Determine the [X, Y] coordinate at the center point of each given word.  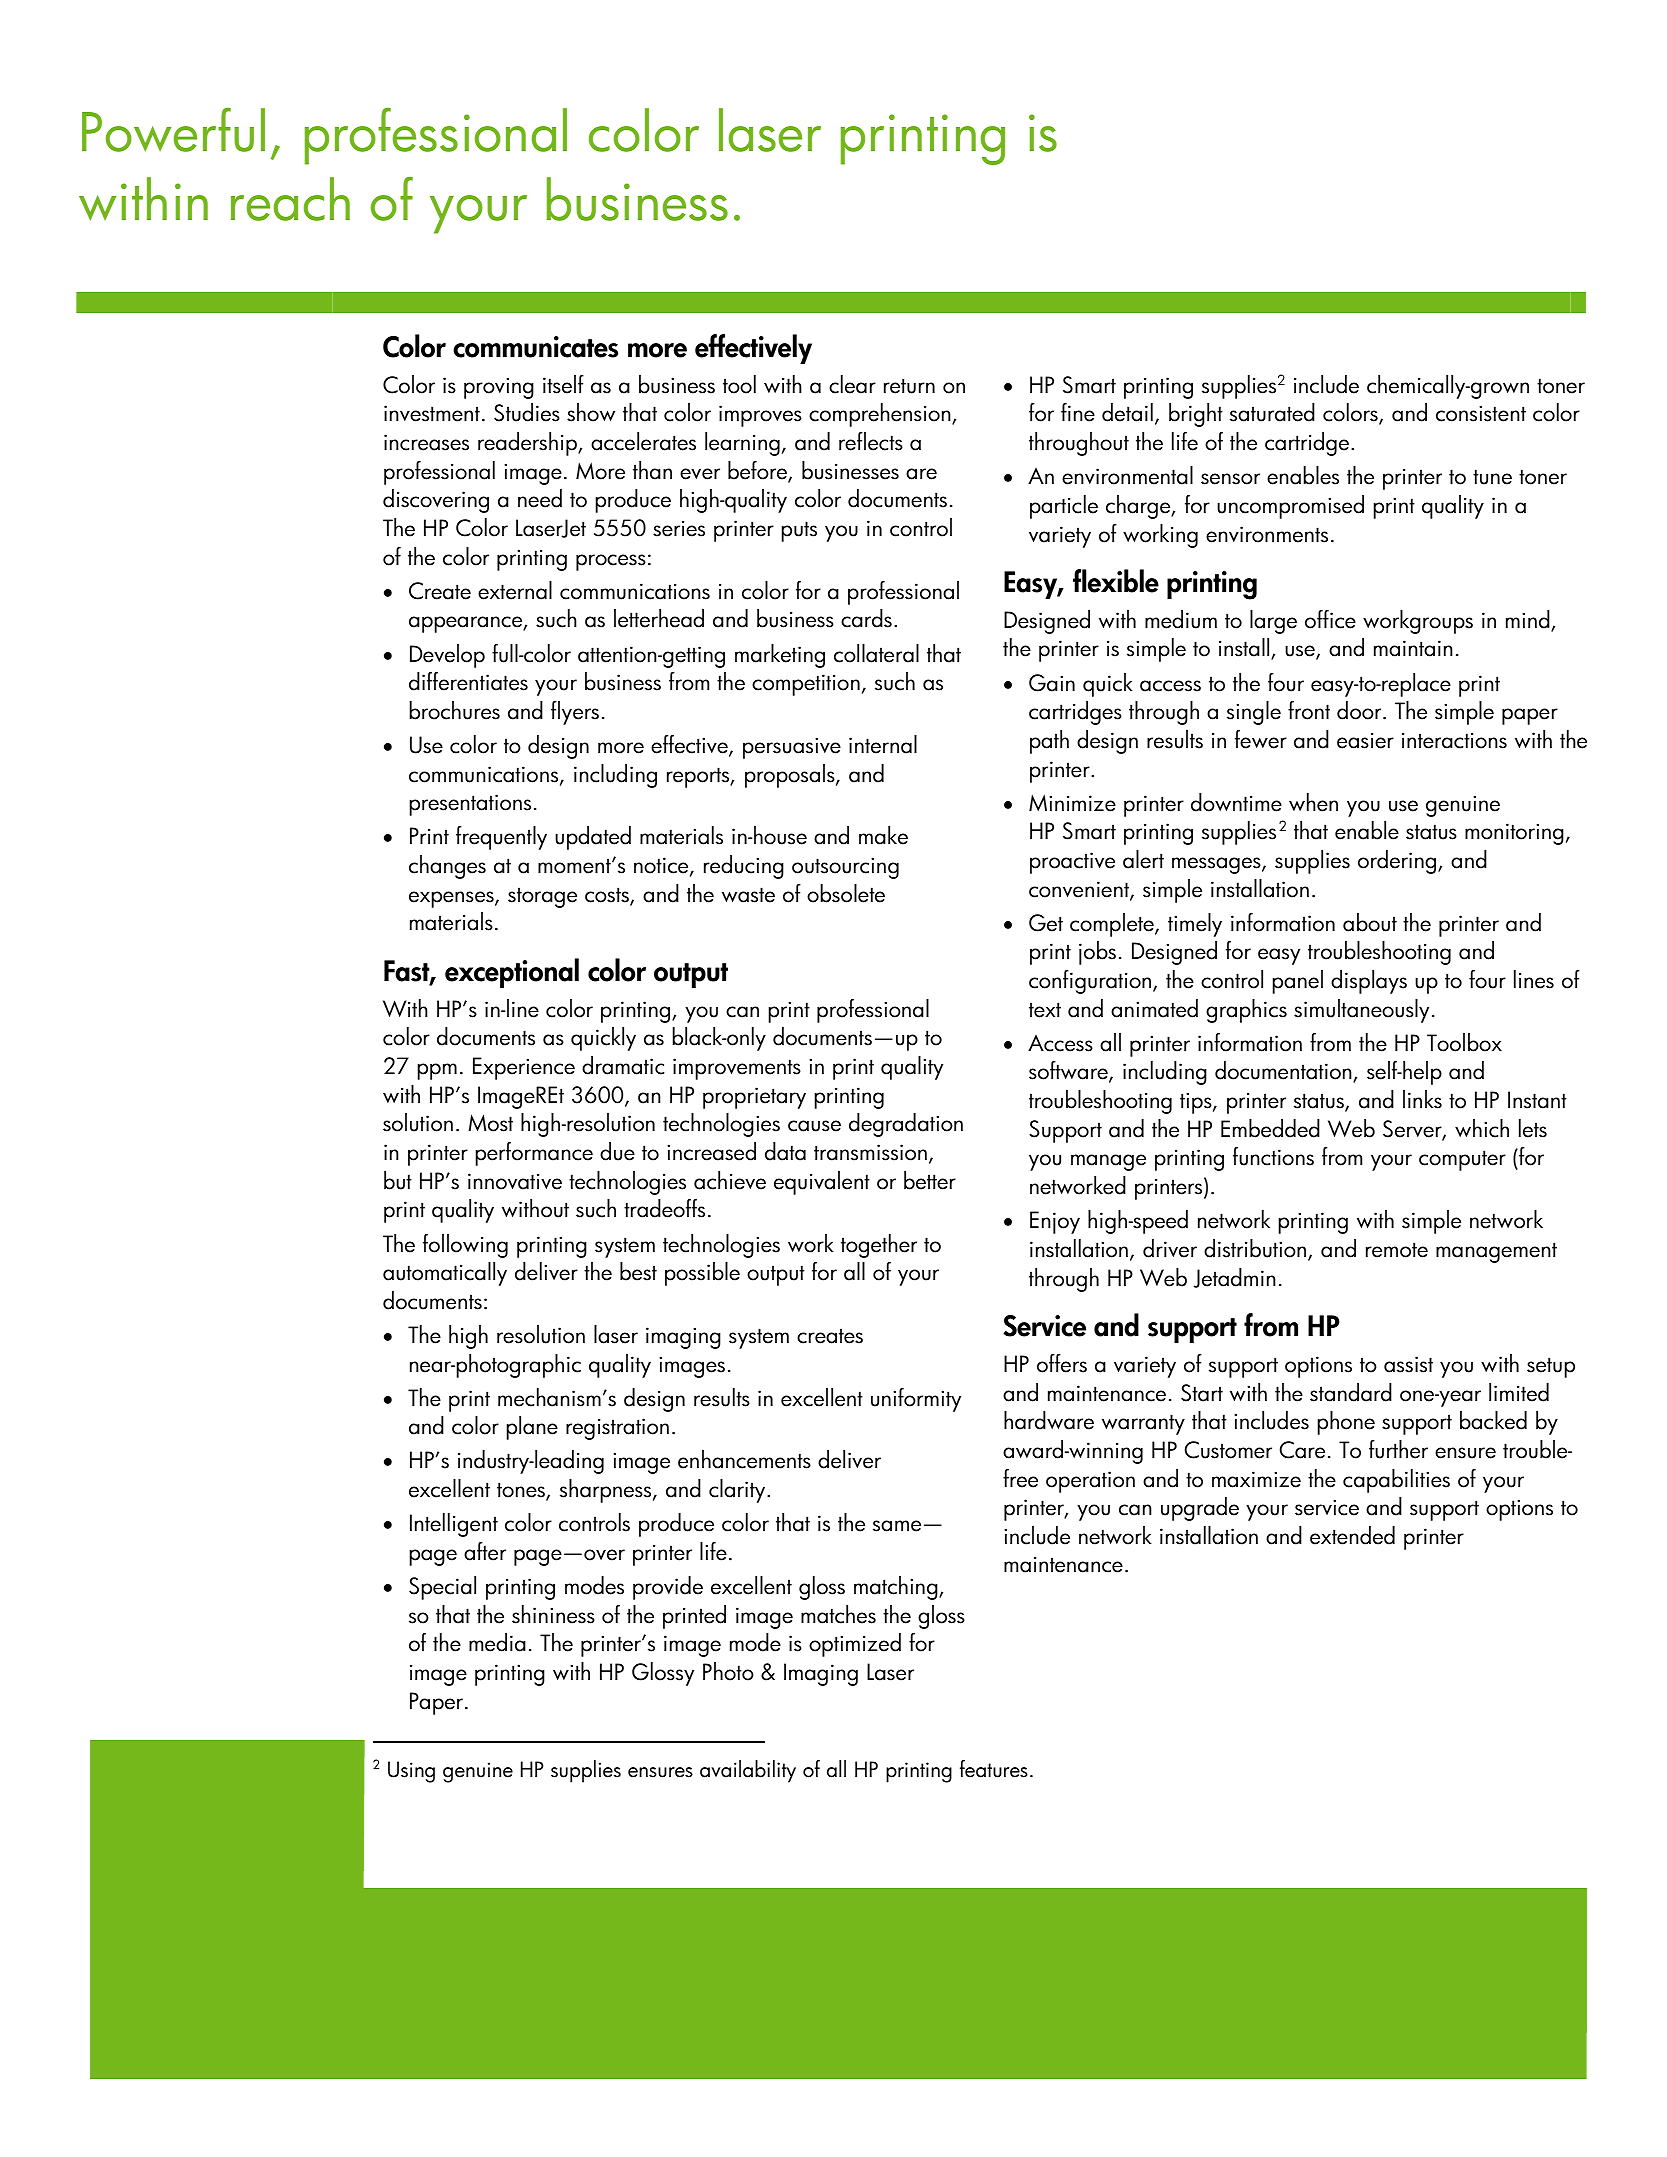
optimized [855, 1645]
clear [852, 384]
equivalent [822, 1183]
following [465, 1246]
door [1360, 710]
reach [290, 199]
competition [806, 685]
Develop [447, 656]
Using [411, 1772]
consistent [1481, 413]
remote [1397, 1250]
